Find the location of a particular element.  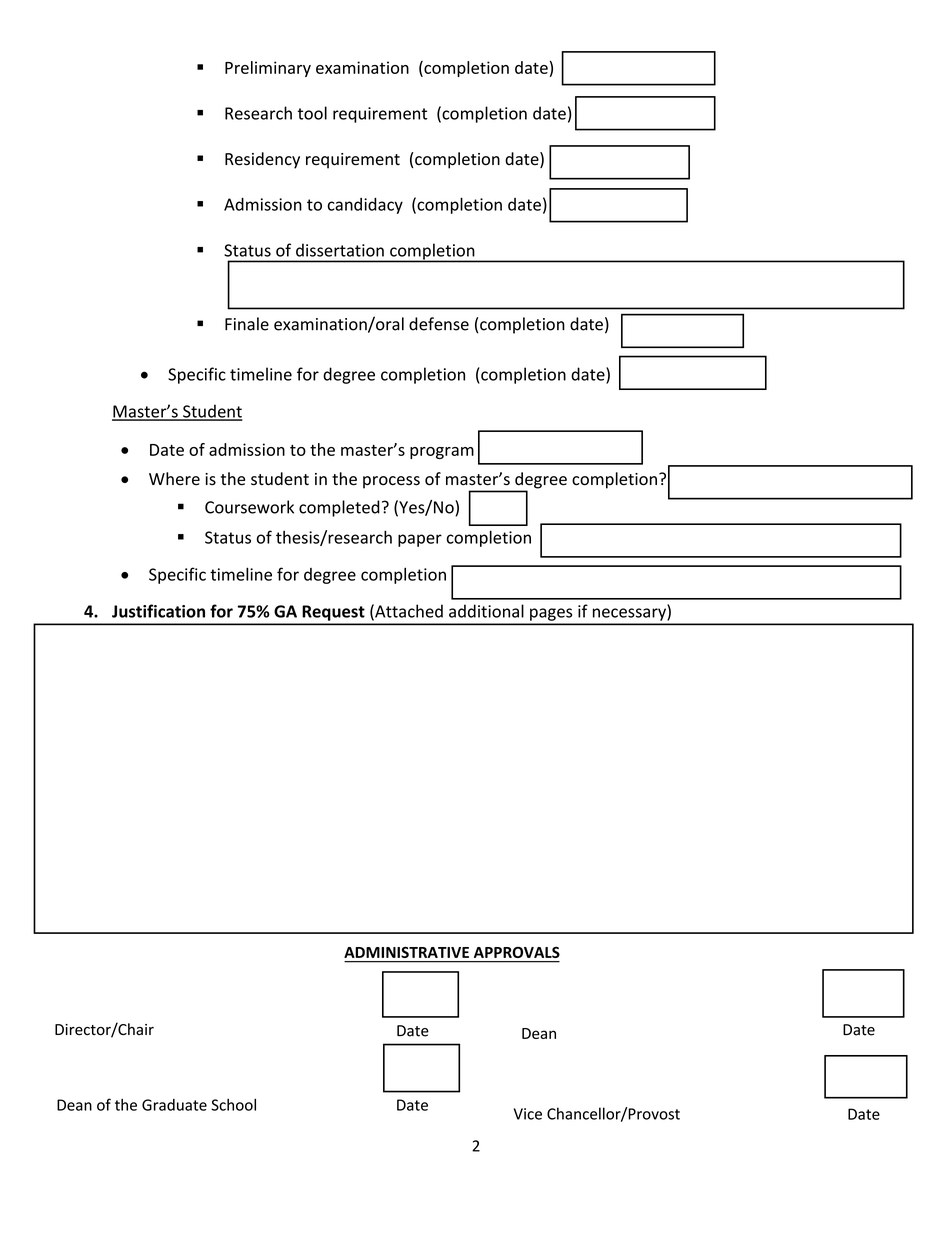

Vice is located at coordinates (528, 1114).
